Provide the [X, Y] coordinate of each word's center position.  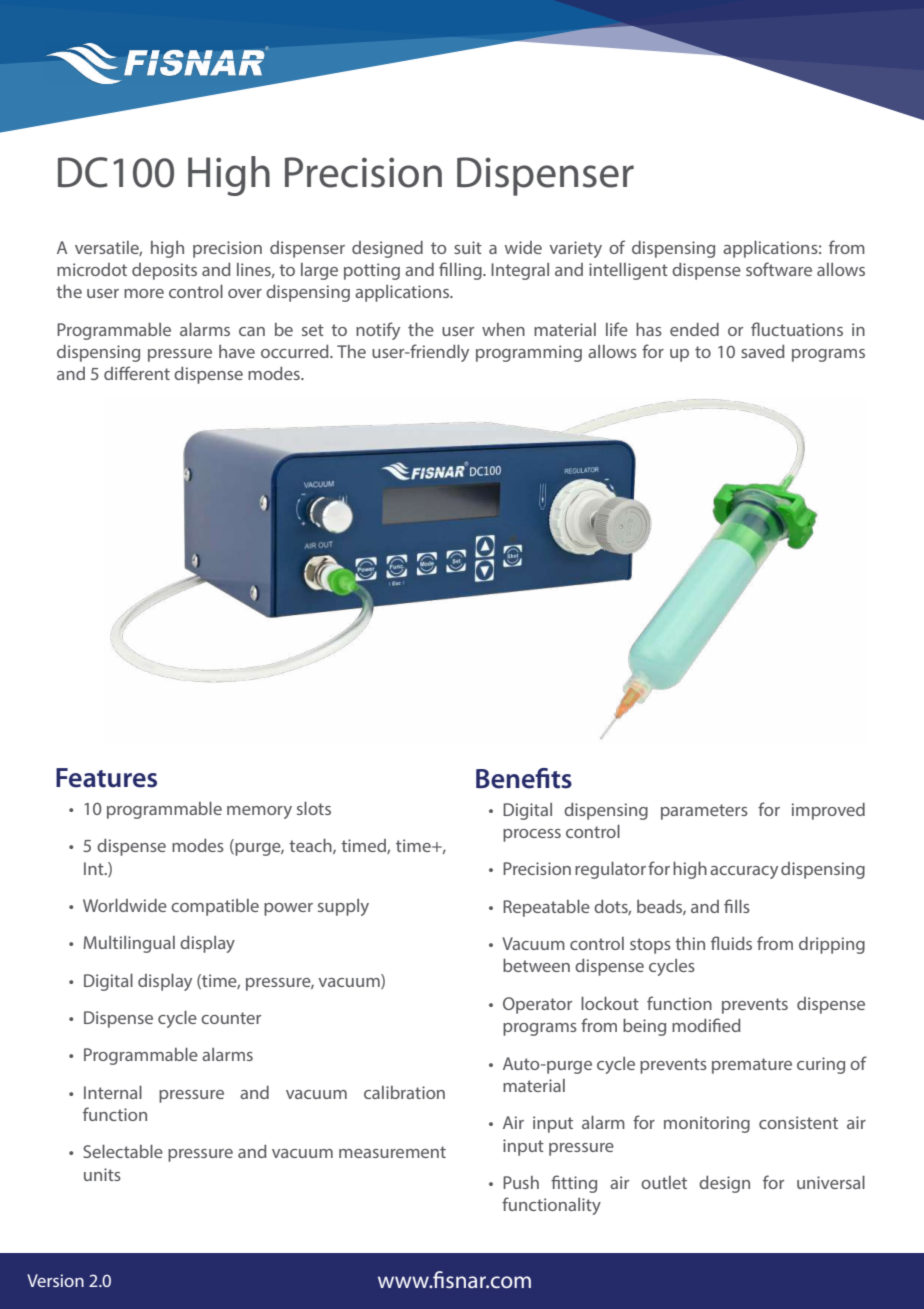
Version [55, 1280]
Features [106, 778]
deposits [164, 271]
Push [521, 1182]
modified [706, 1025]
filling [461, 271]
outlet [664, 1182]
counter [231, 1018]
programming [529, 353]
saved [763, 351]
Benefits [524, 778]
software [779, 269]
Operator [537, 1005]
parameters [704, 812]
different [137, 373]
